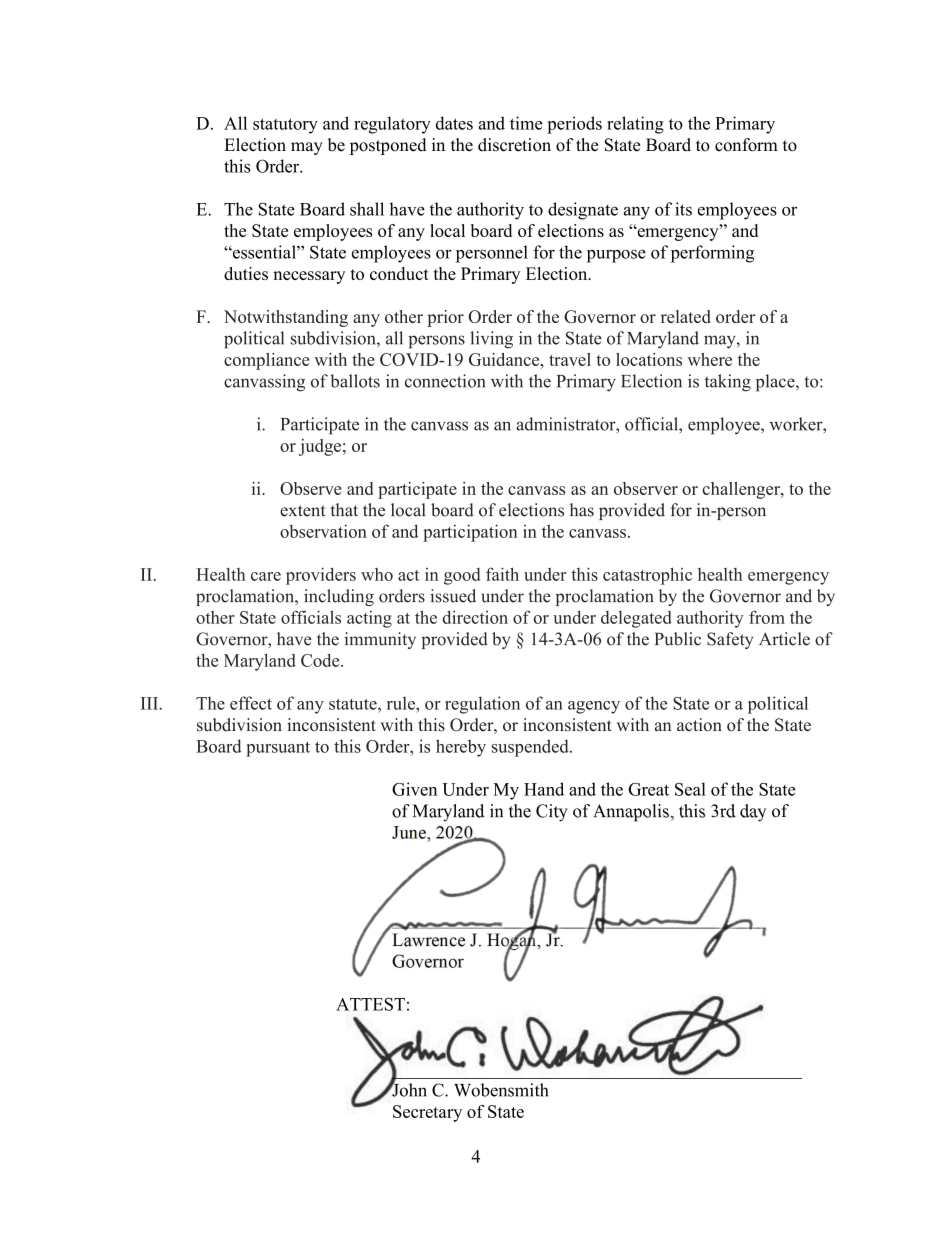  What do you see at coordinates (445, 381) in the screenshot?
I see `connection` at bounding box center [445, 381].
